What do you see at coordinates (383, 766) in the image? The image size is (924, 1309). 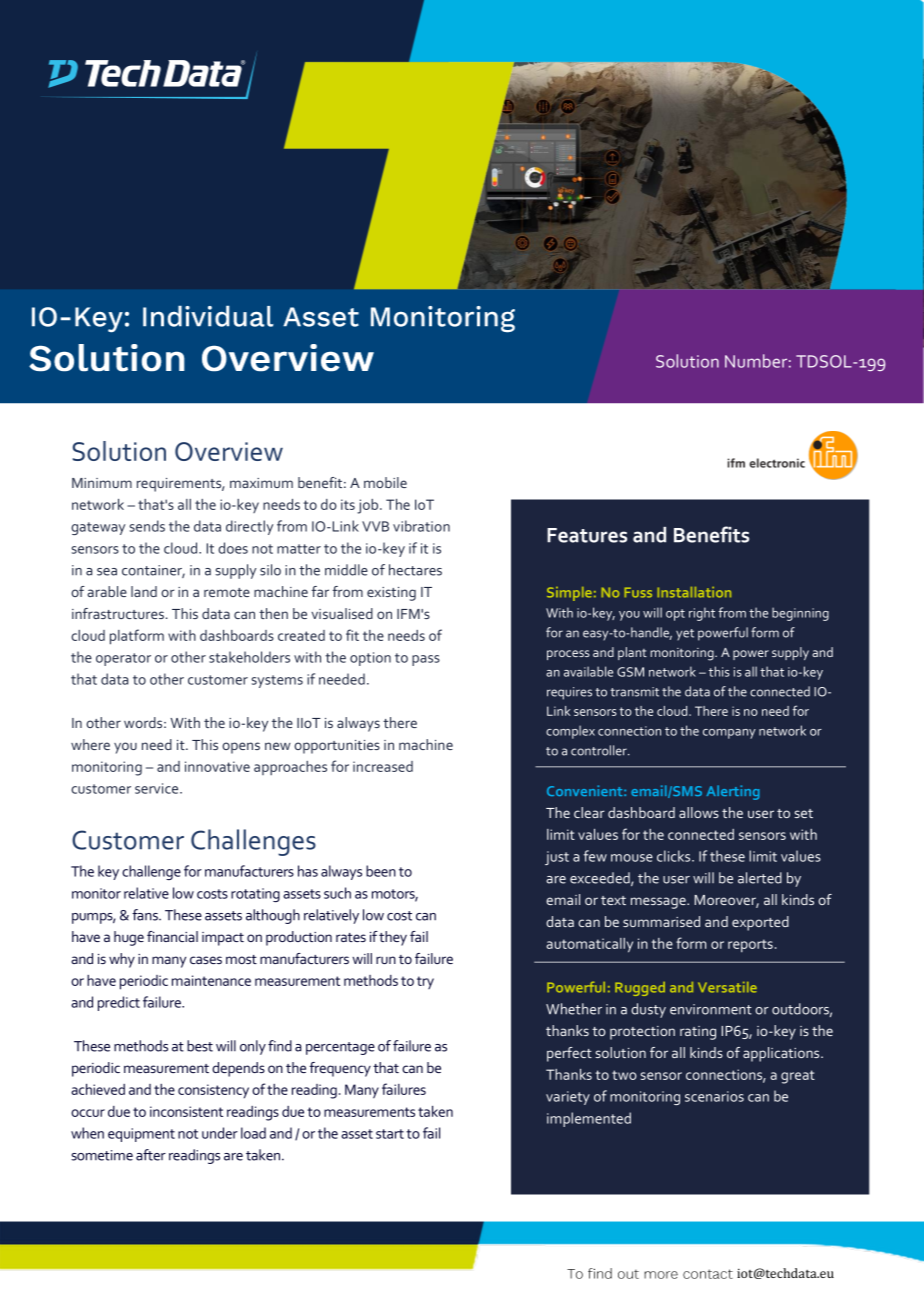 I see `increased` at bounding box center [383, 766].
